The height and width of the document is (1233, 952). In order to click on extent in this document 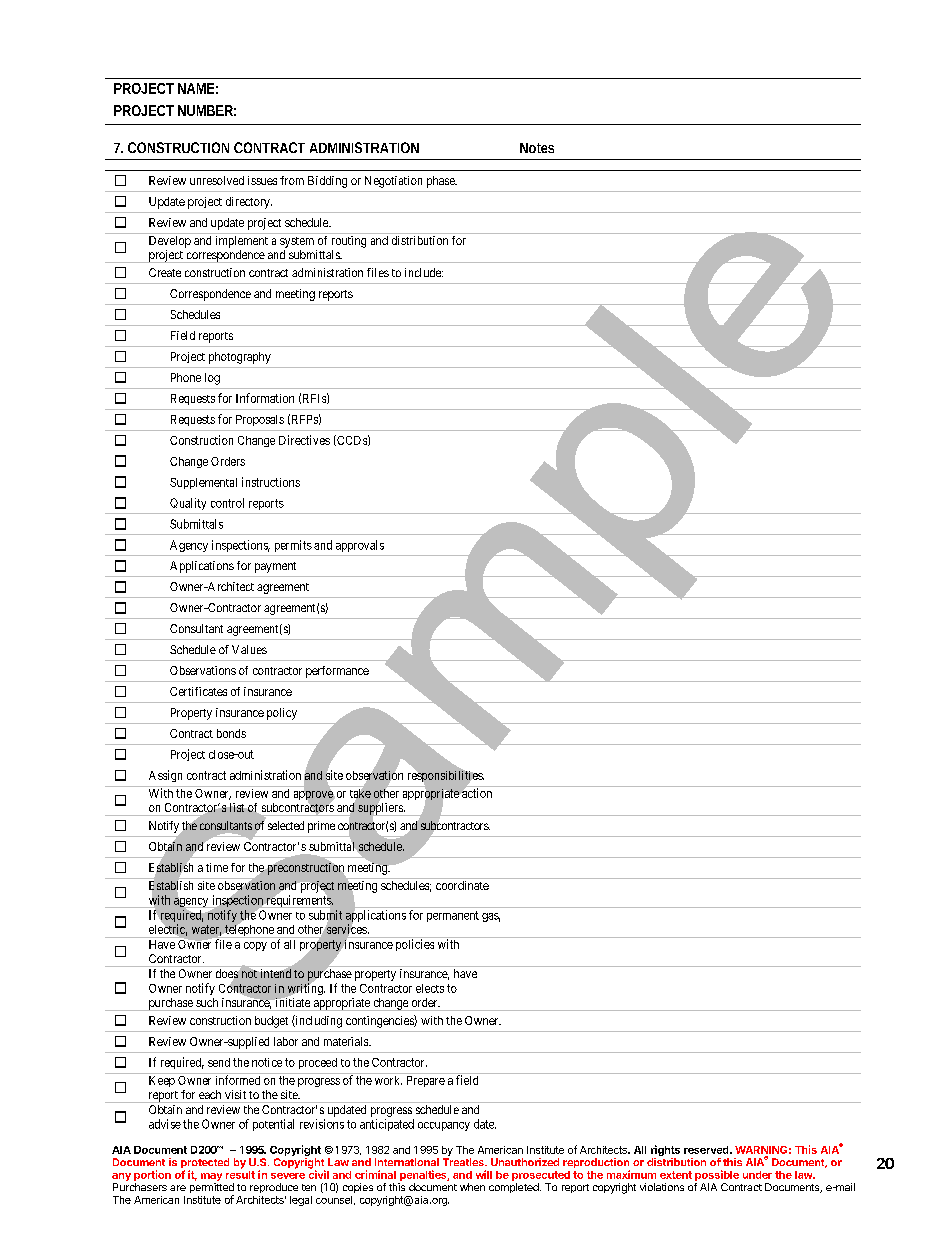, I will do `click(676, 1175)`.
